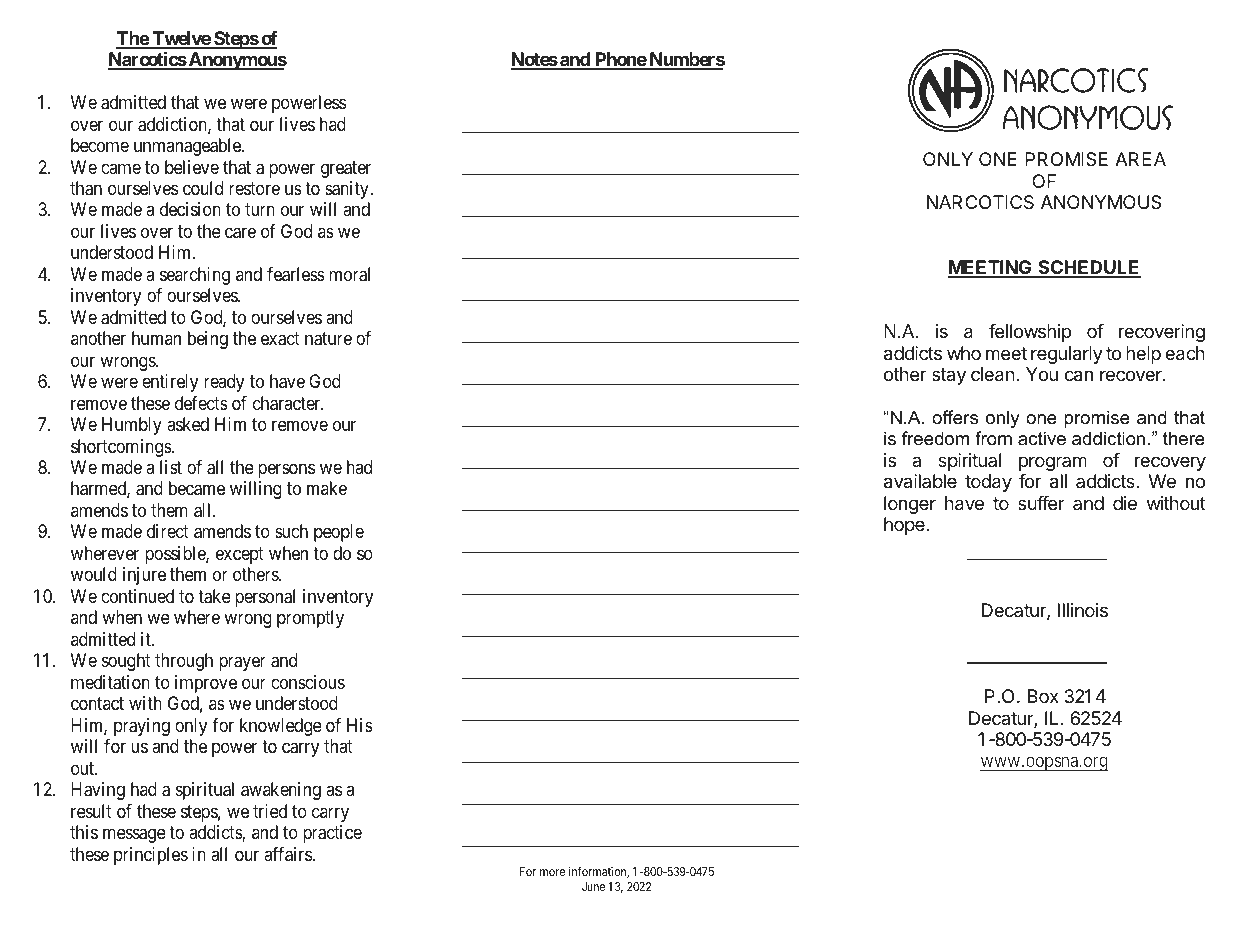 The width and height of the image is (1233, 952). Describe the element at coordinates (1043, 696) in the image. I see `Box` at that location.
